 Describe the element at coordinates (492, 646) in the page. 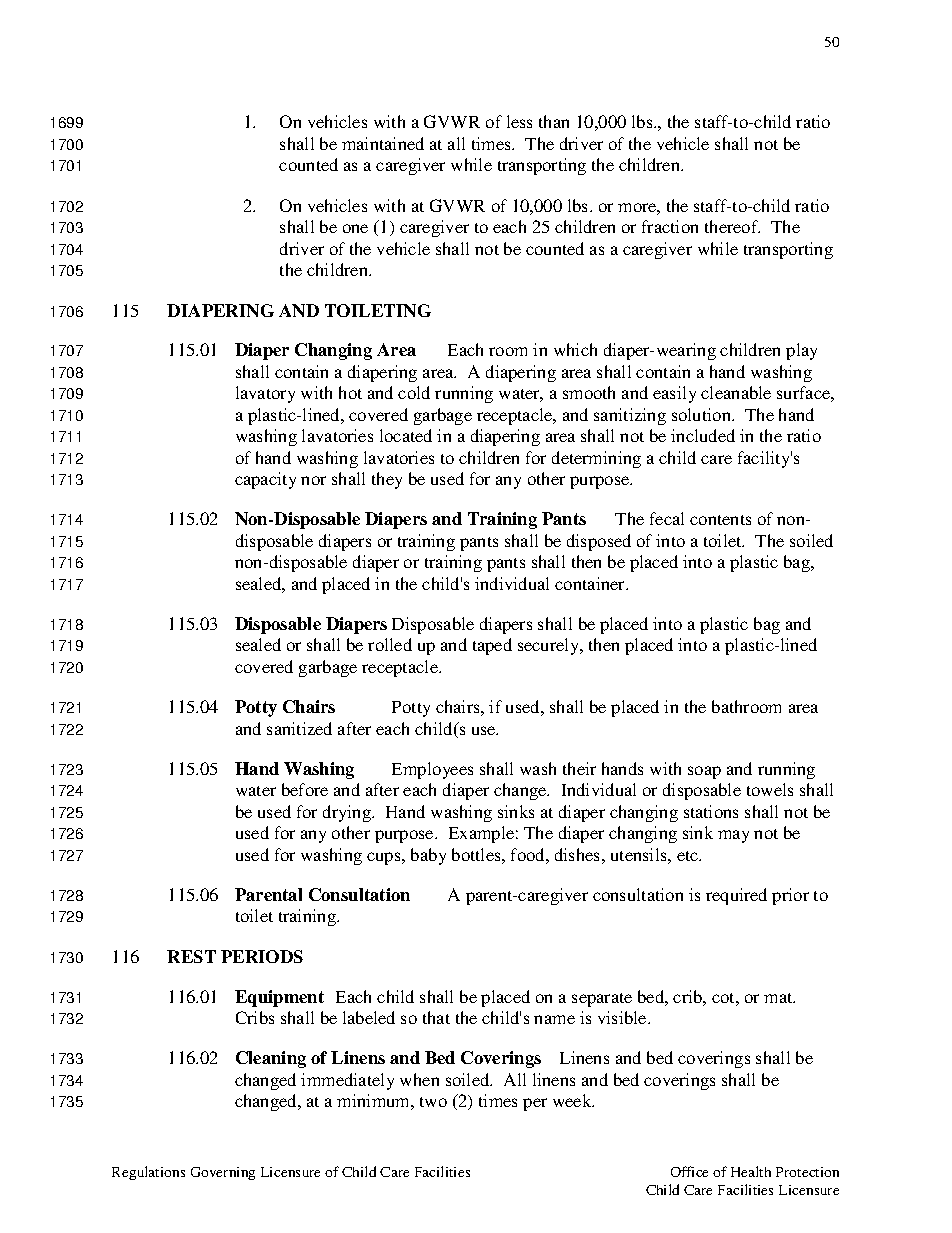

I see `taped` at that location.
